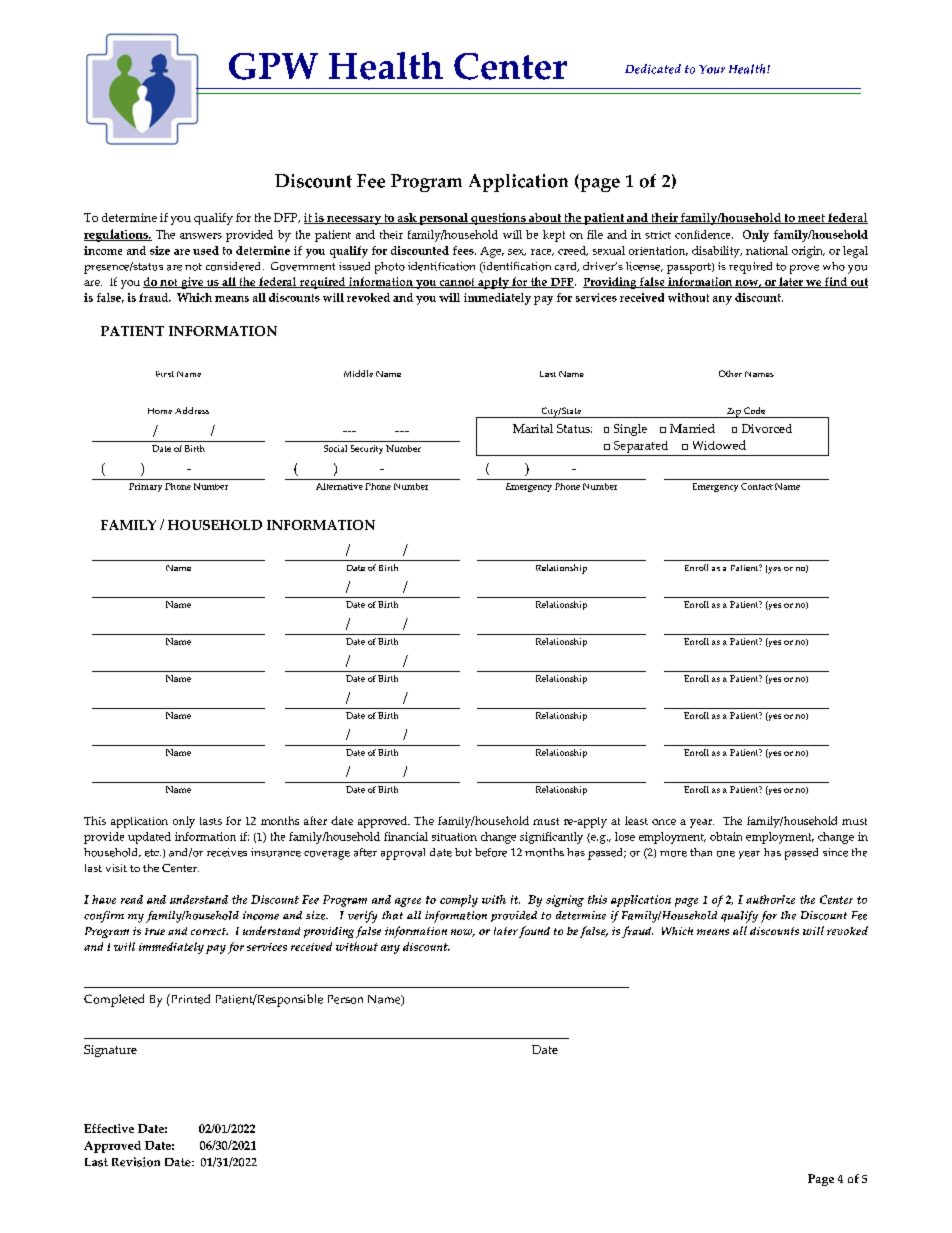 The height and width of the document is (1233, 952). I want to click on Address, so click(192, 410).
